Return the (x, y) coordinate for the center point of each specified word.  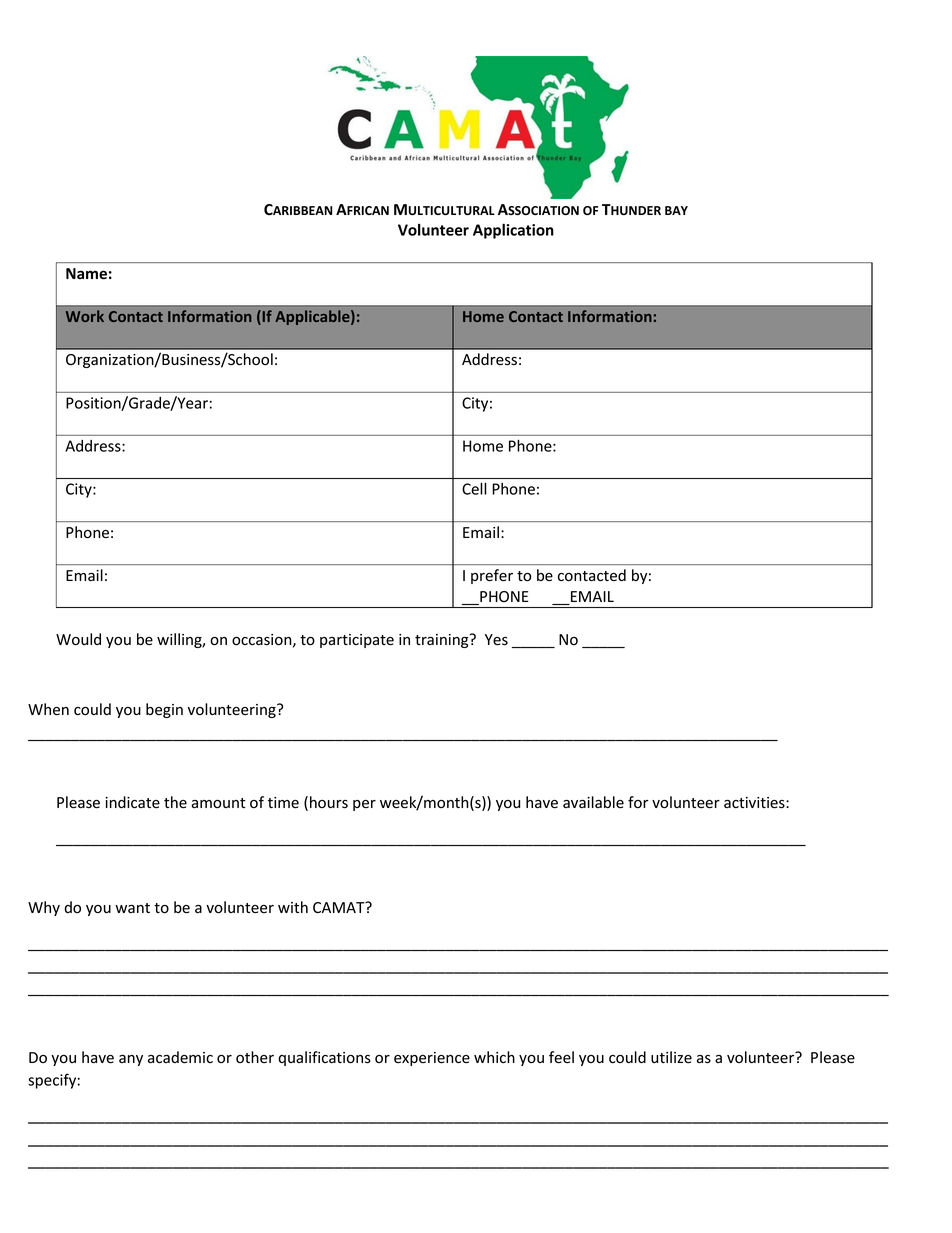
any (131, 1060)
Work (85, 316)
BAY (676, 210)
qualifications (324, 1058)
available (593, 802)
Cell (474, 488)
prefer (492, 576)
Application (513, 231)
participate (357, 641)
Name (86, 274)
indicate (132, 802)
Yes (496, 640)
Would (78, 639)
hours (329, 802)
